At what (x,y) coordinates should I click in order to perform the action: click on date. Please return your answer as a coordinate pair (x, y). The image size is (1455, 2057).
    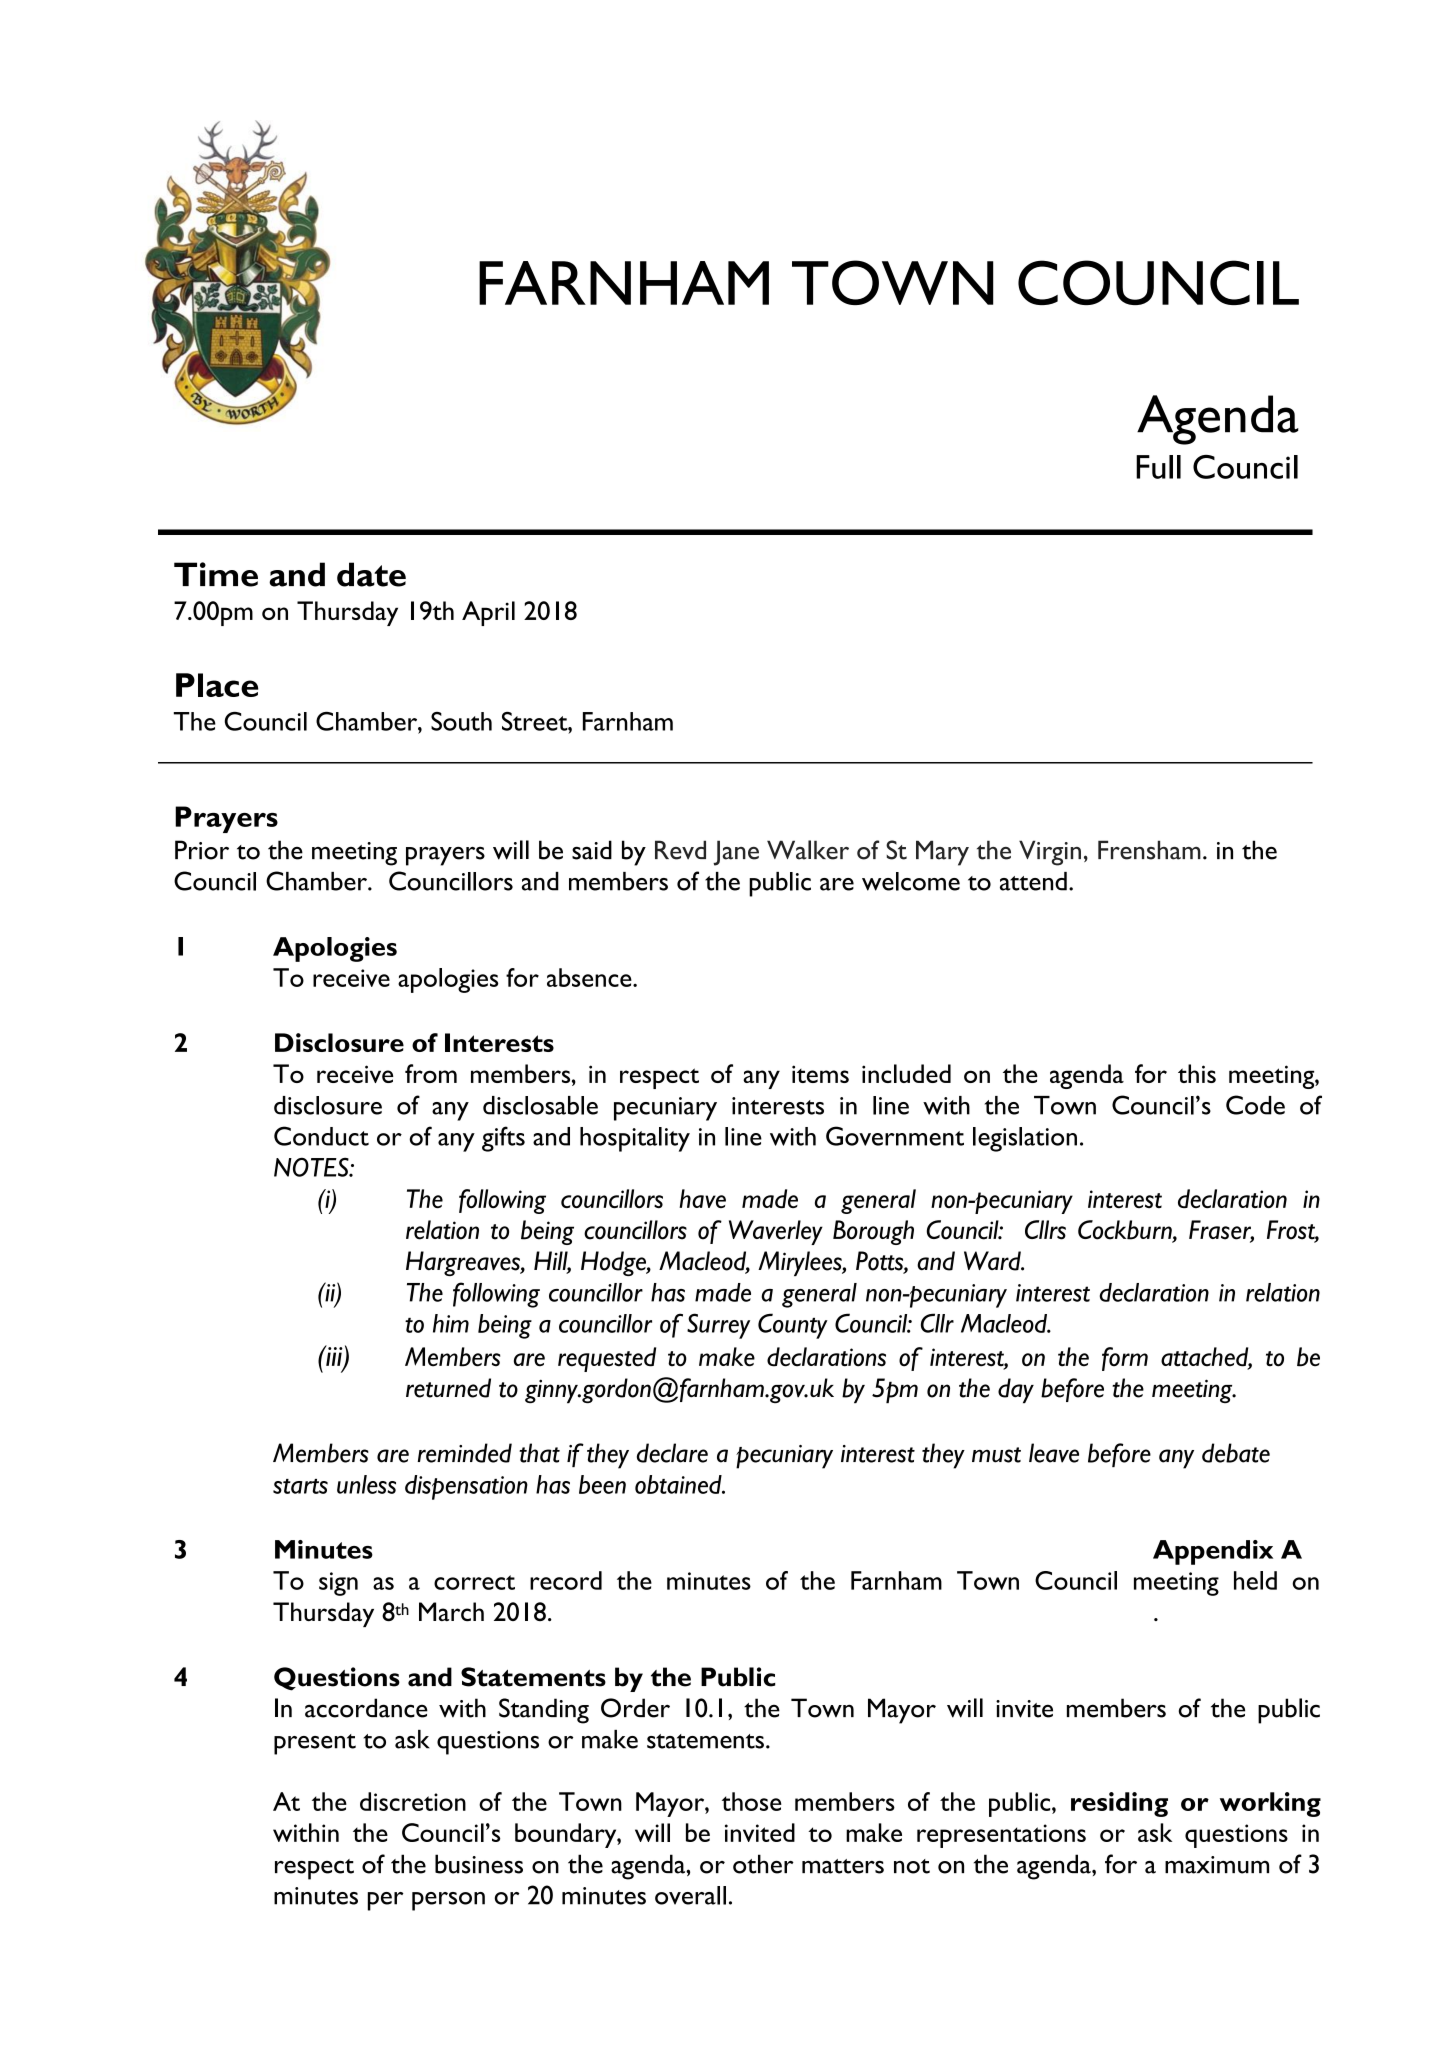
    Looking at the image, I should click on (371, 574).
